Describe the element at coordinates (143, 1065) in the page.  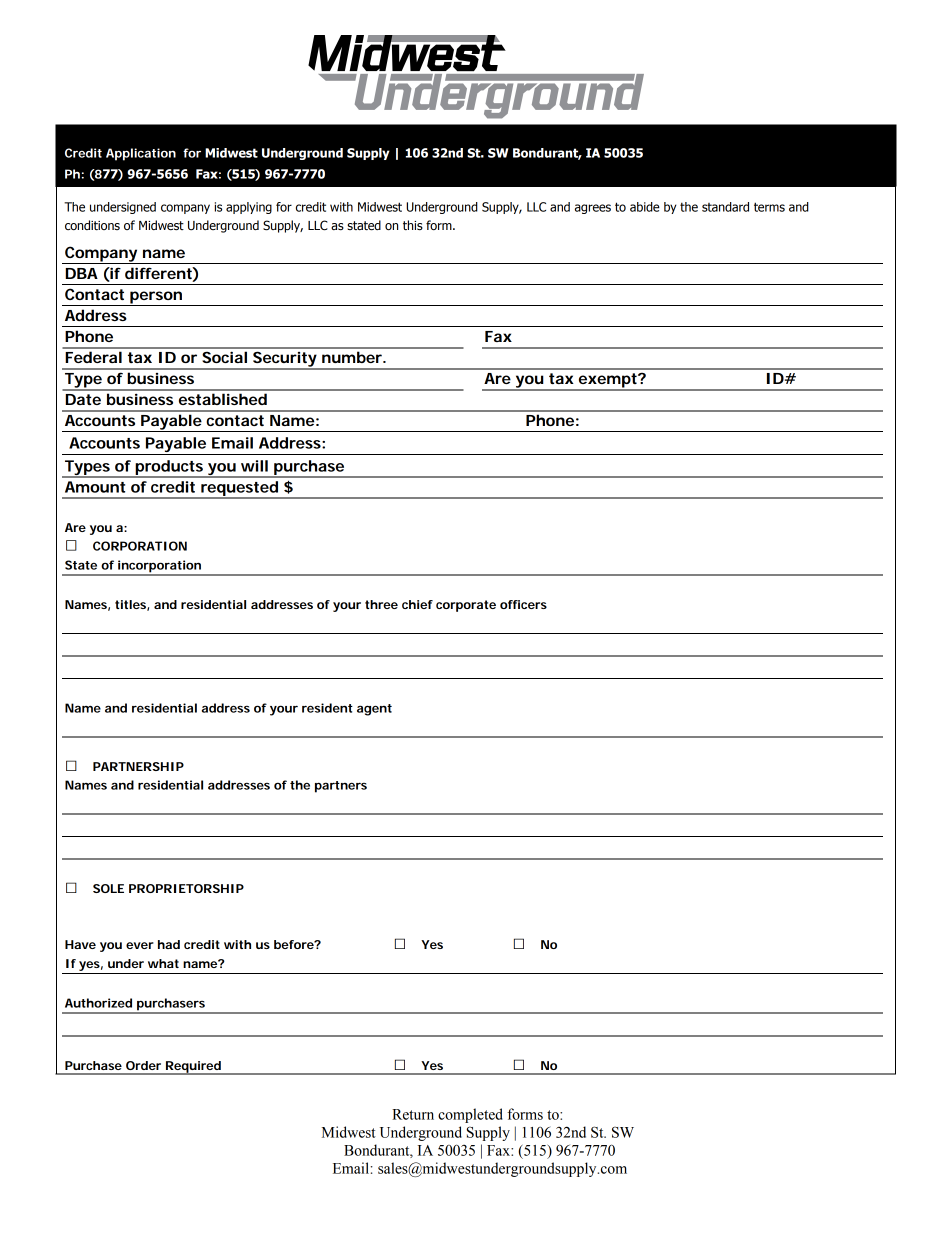
I see `Order` at that location.
